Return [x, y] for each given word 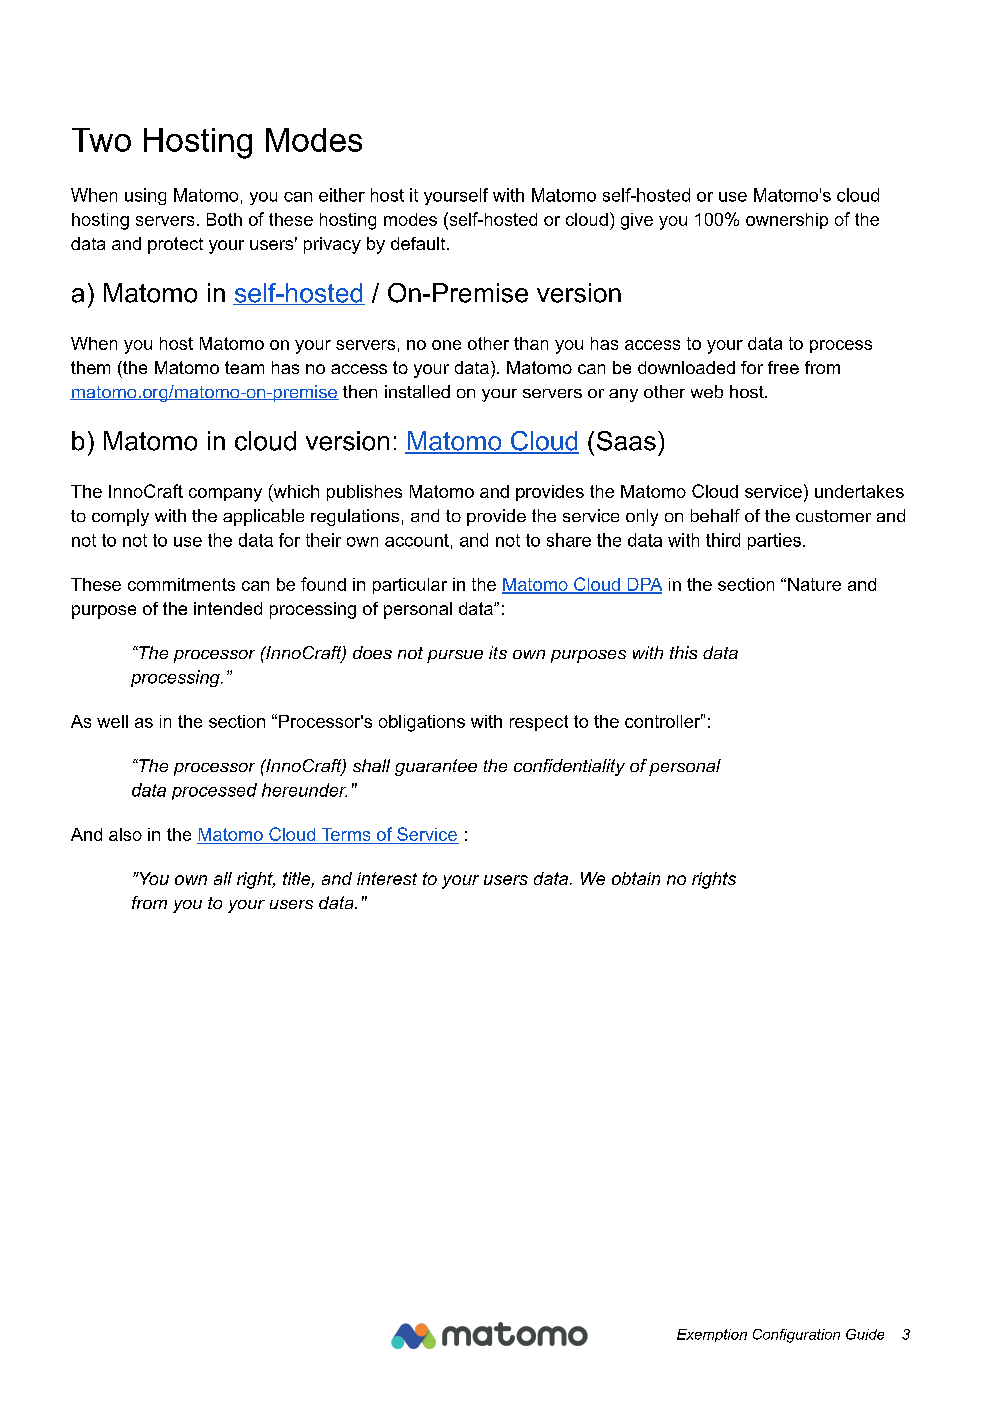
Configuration [796, 1336]
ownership [787, 221]
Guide [865, 1334]
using [145, 196]
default [419, 243]
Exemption [712, 1335]
